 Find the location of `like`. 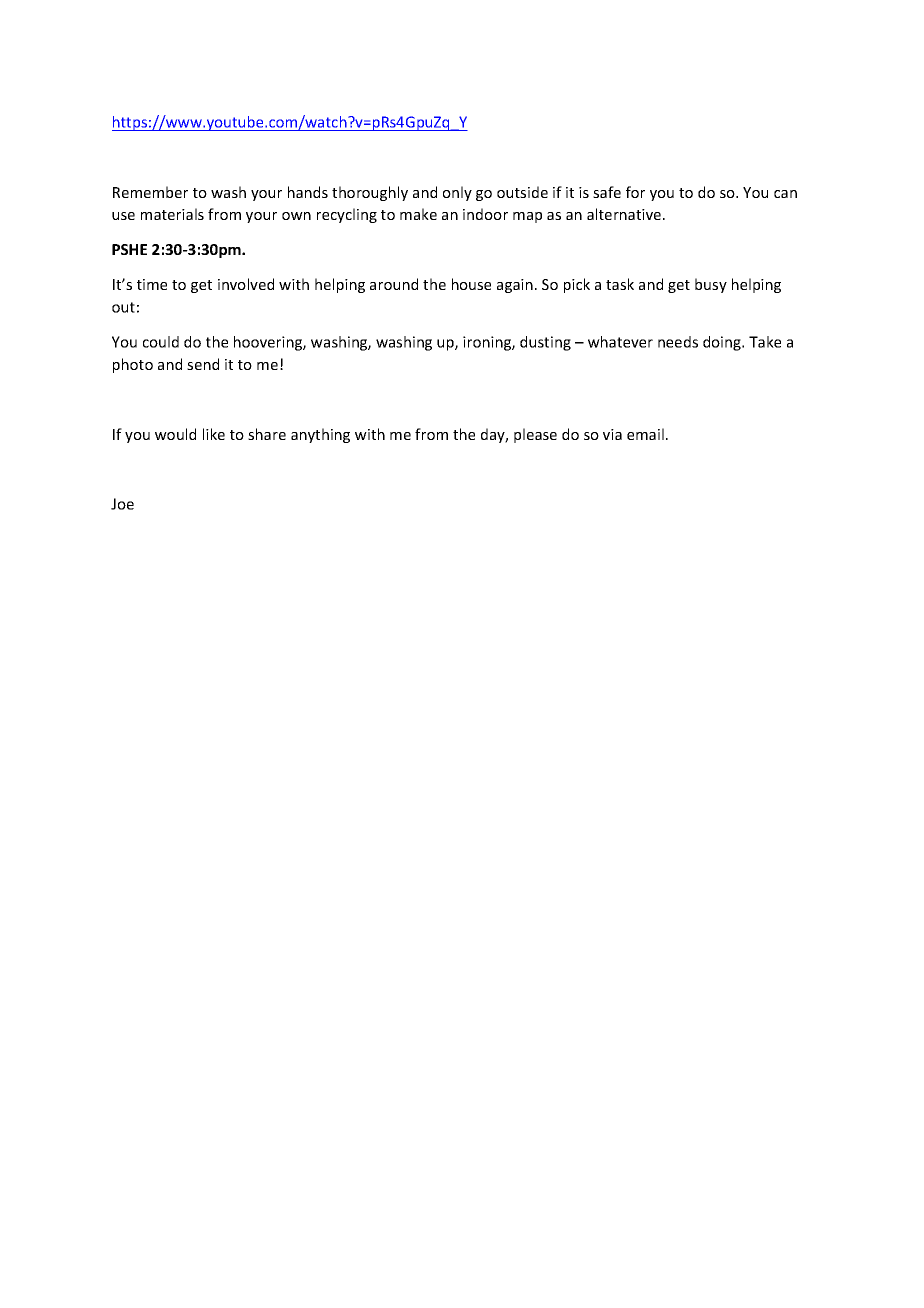

like is located at coordinates (214, 434).
